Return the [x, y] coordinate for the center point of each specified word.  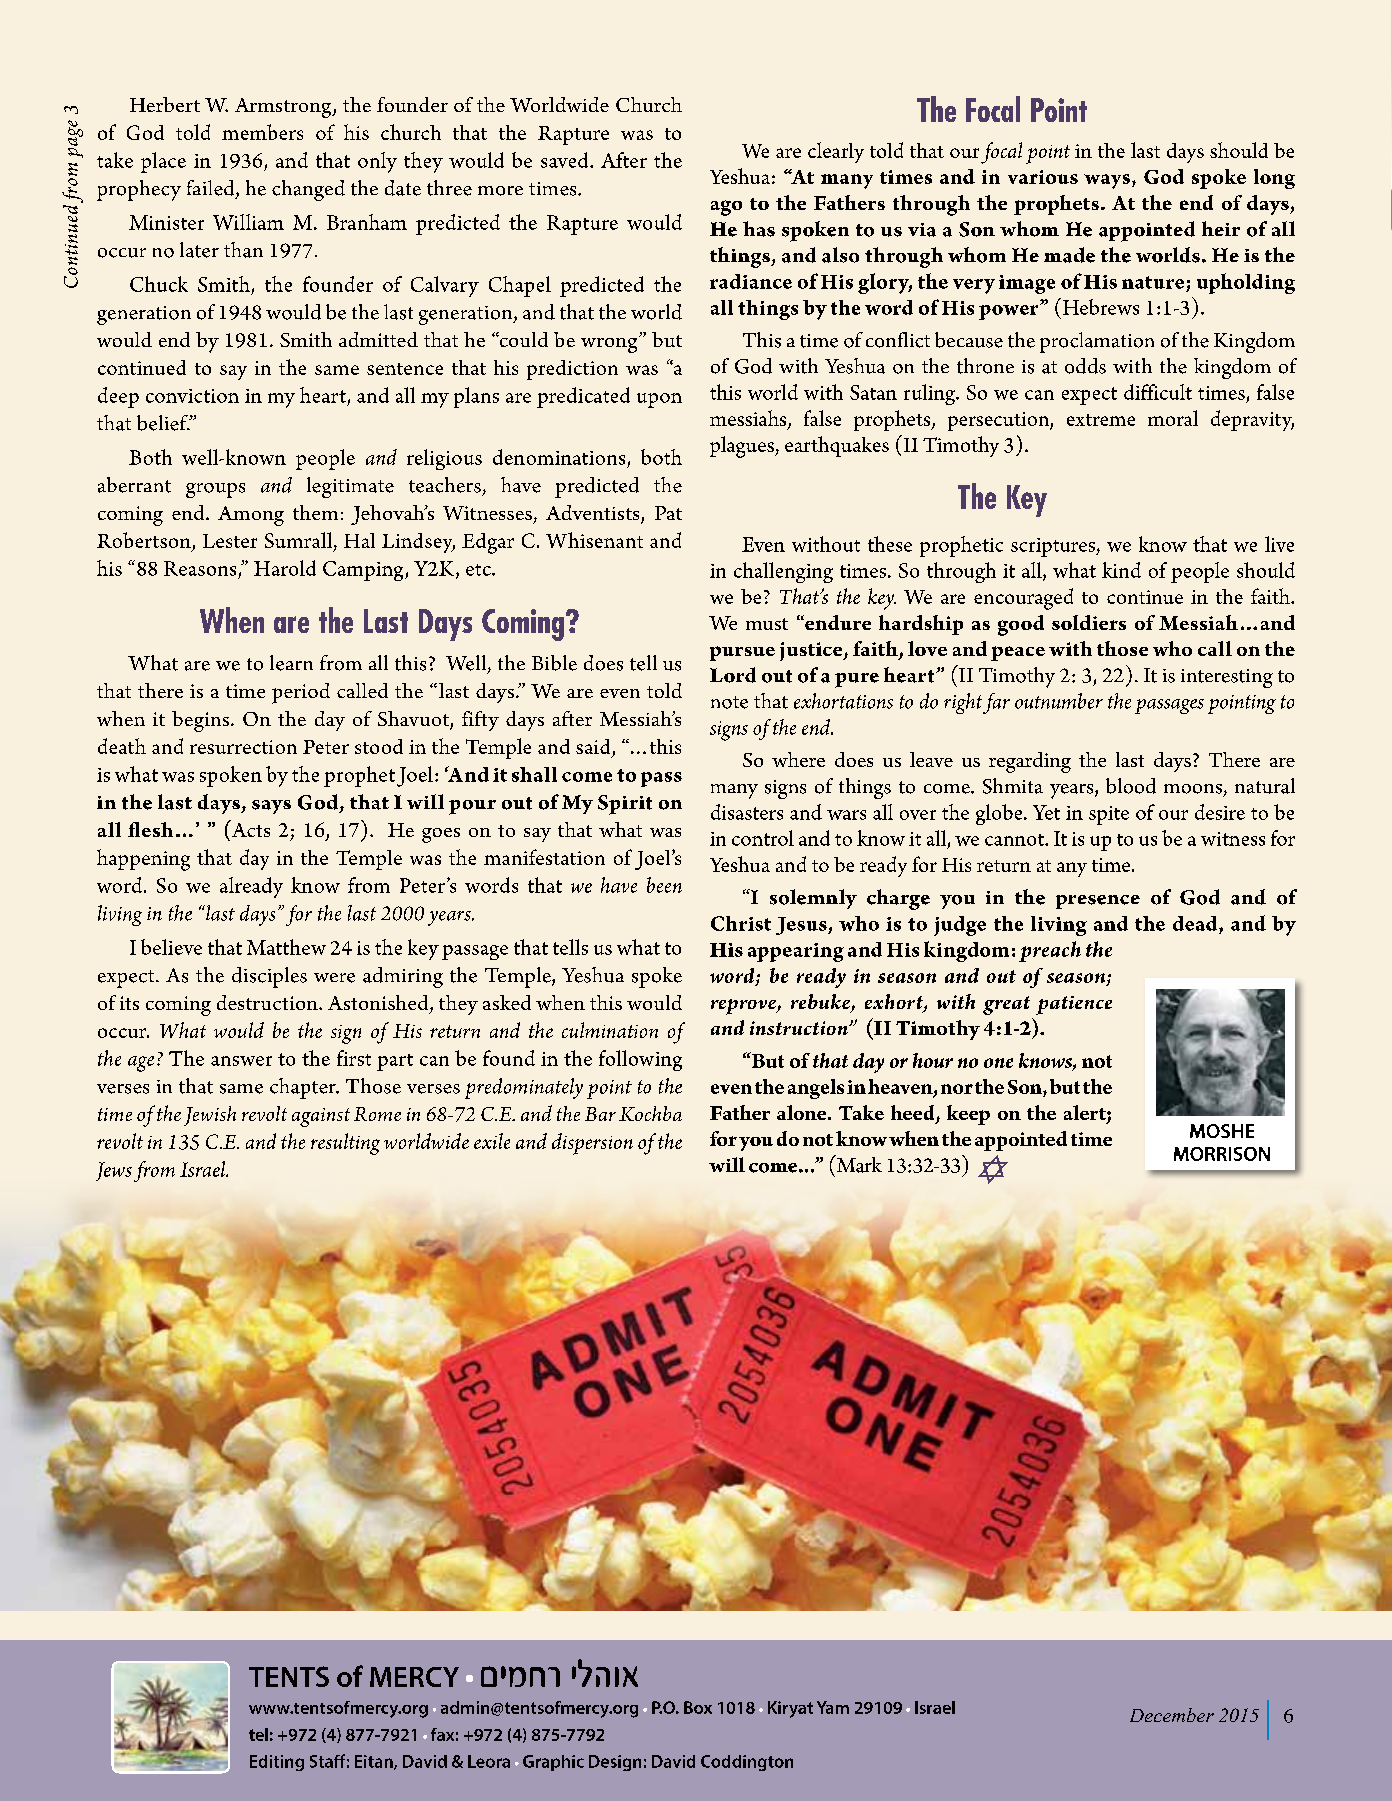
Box [698, 1707]
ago [726, 208]
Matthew [286, 947]
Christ [741, 923]
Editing [277, 1763]
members [262, 132]
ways [1107, 181]
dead [1196, 923]
